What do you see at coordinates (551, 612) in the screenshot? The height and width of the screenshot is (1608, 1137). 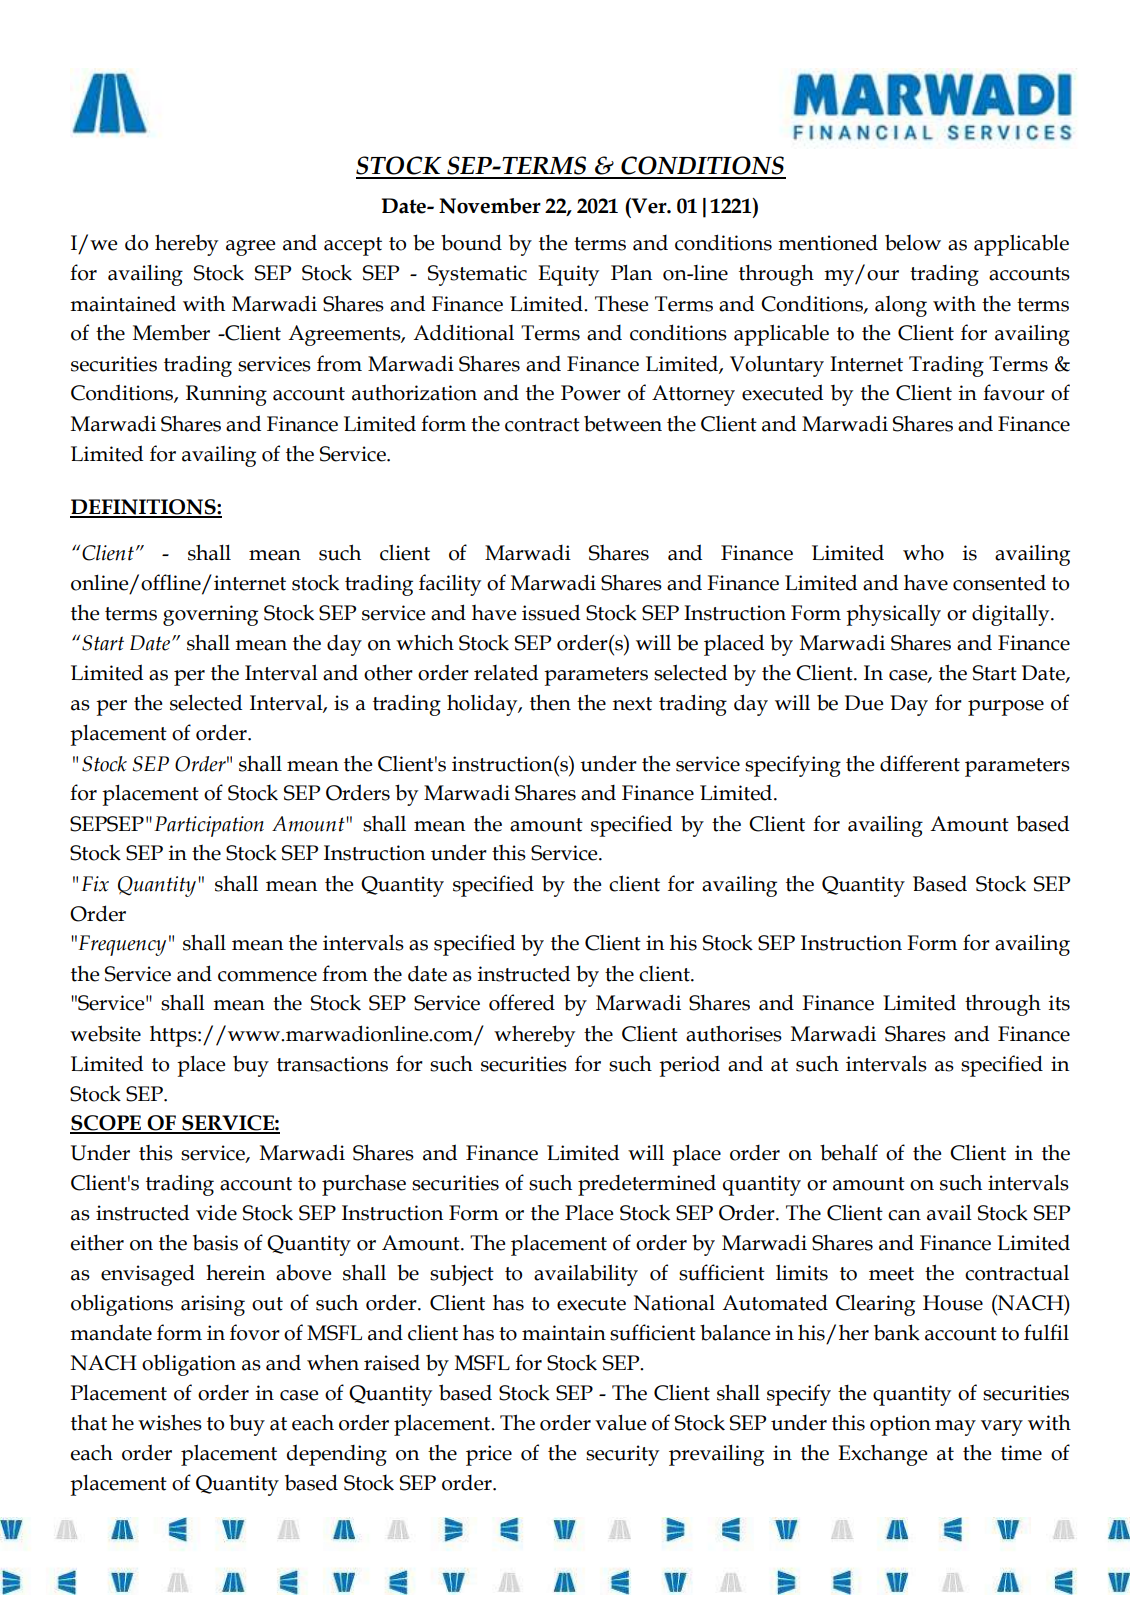 I see `issued` at bounding box center [551, 612].
